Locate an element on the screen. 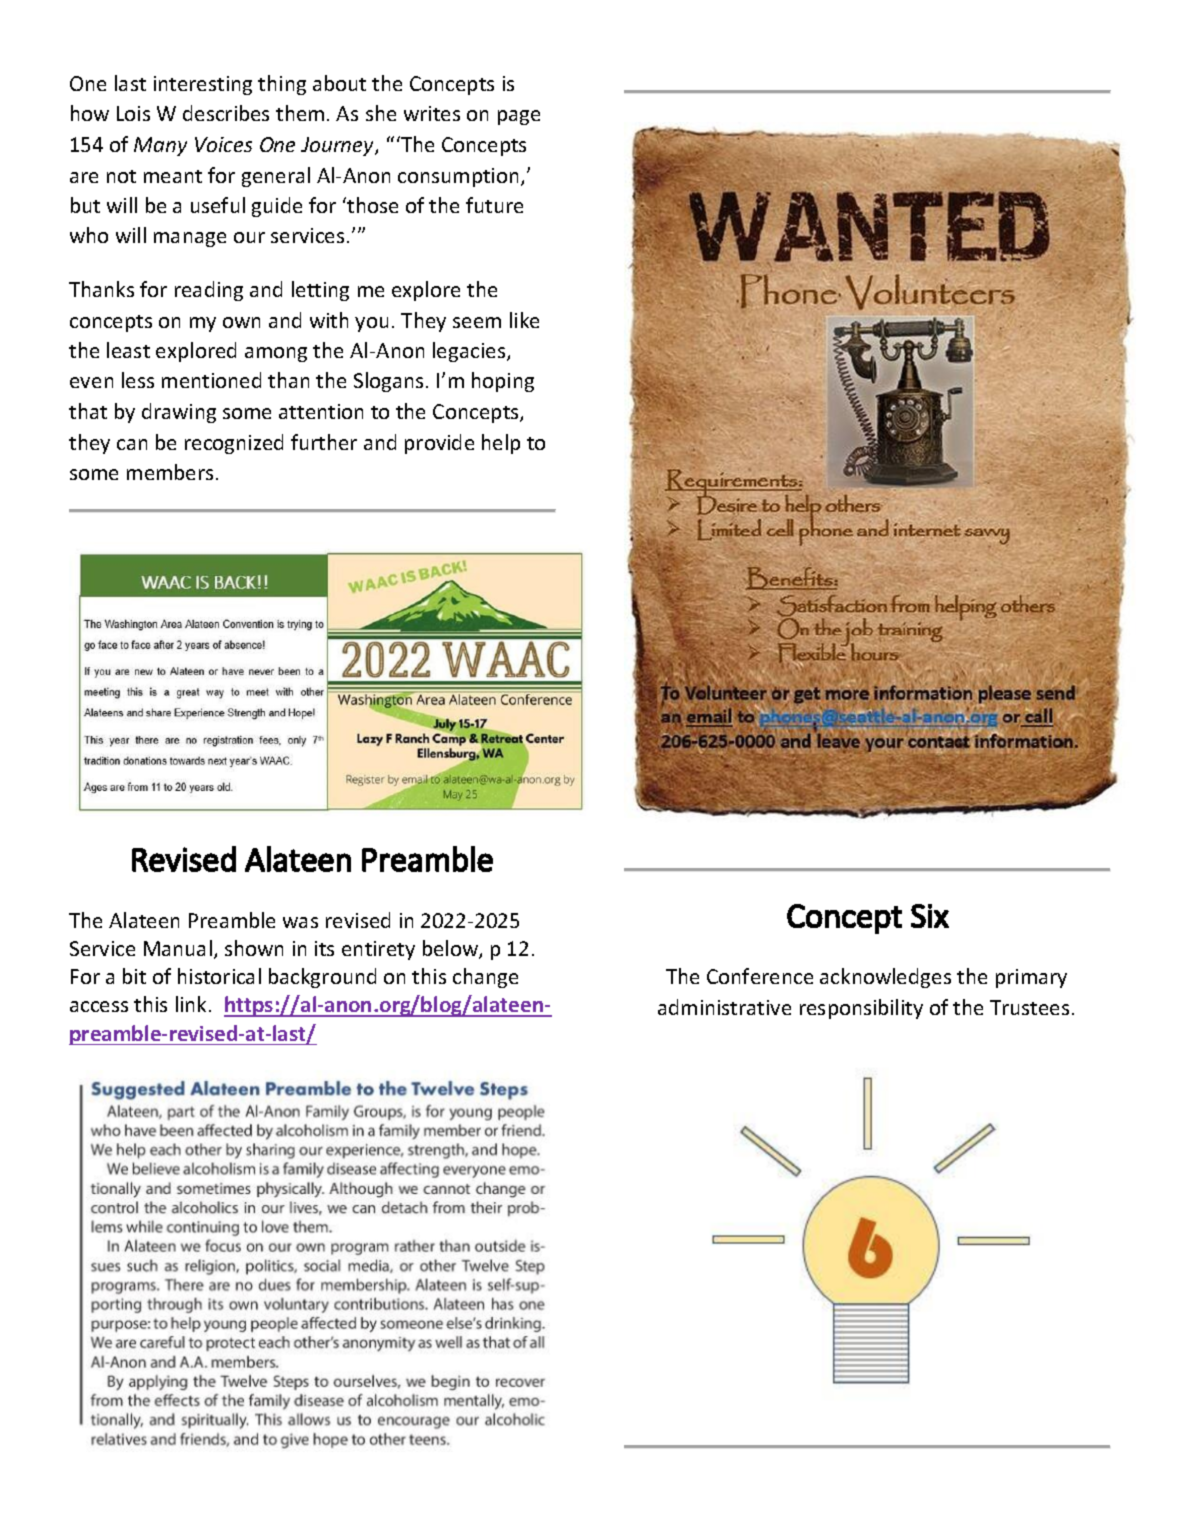 Image resolution: width=1179 pixels, height=1526 pixels. was is located at coordinates (300, 922).
